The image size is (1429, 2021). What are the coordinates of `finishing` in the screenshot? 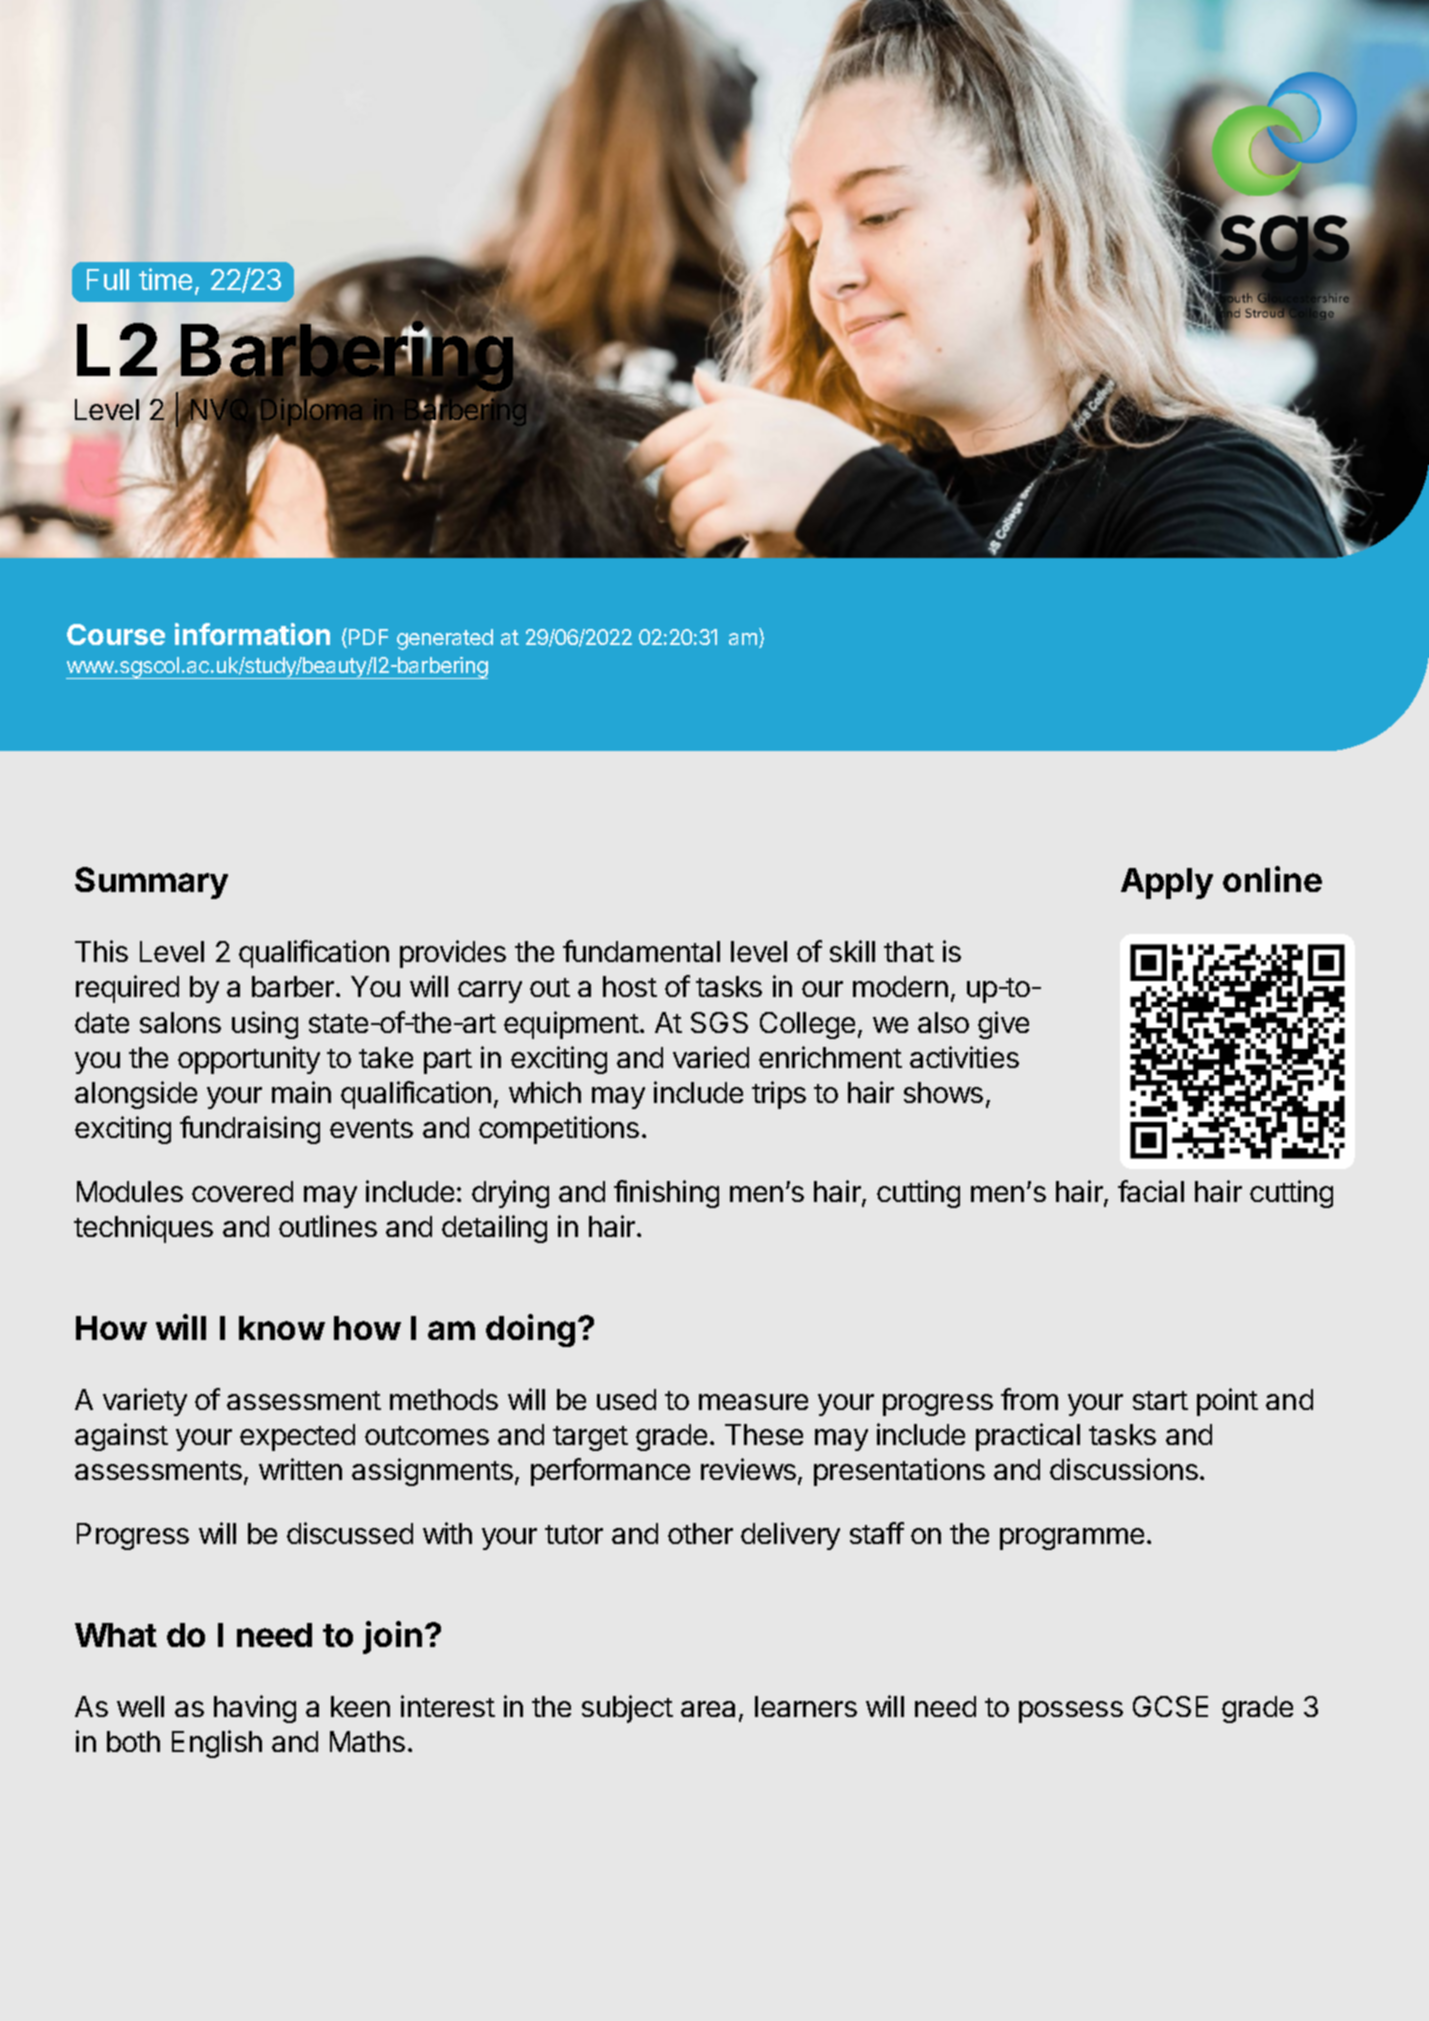 It's located at (666, 1194).
